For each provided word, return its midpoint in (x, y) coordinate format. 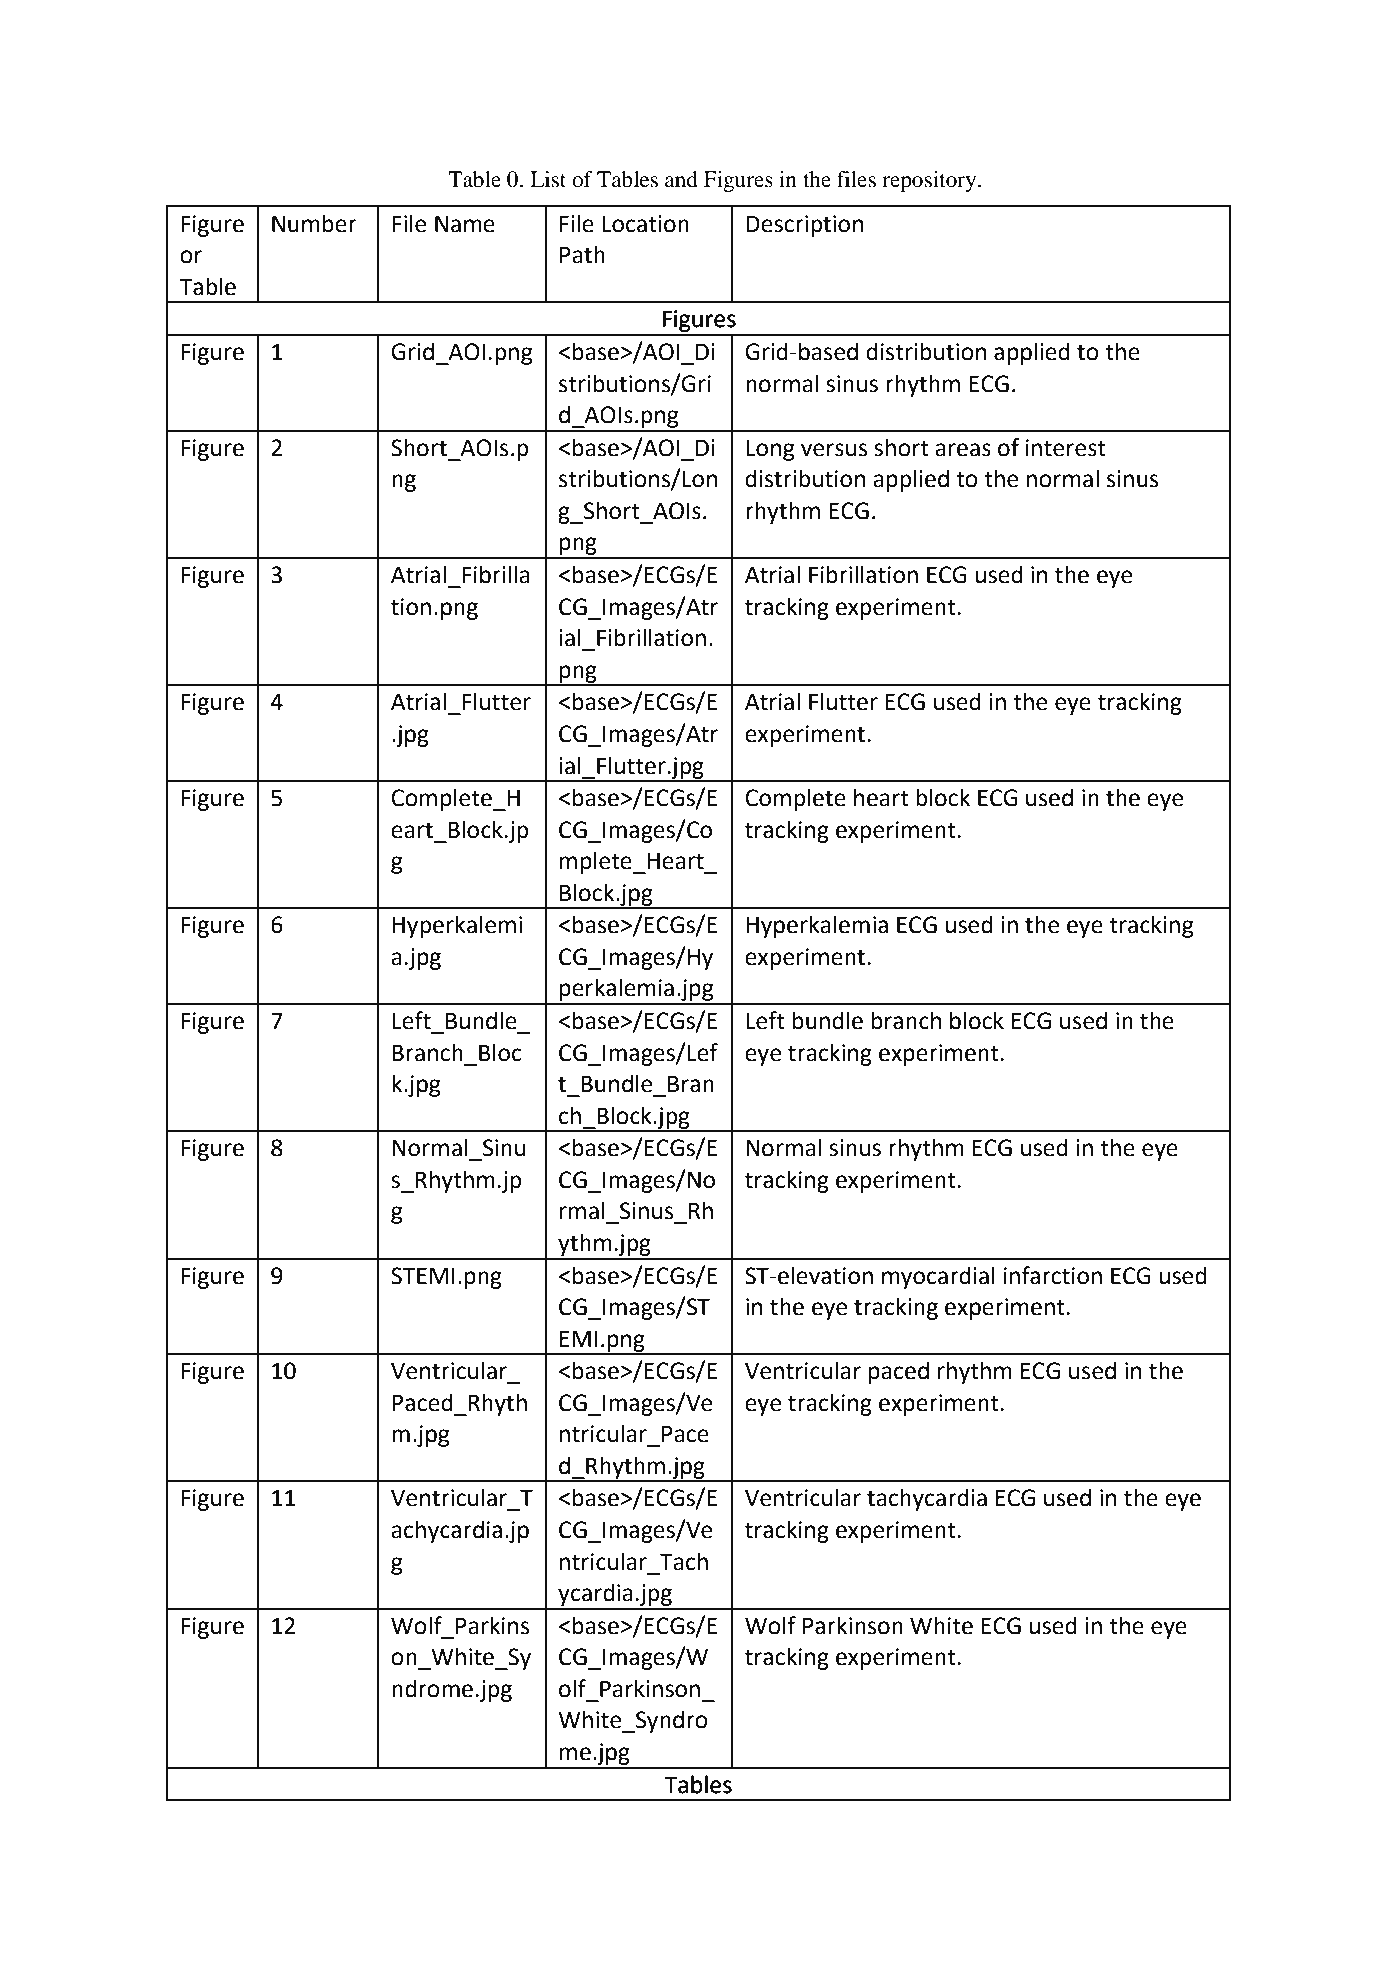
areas (963, 450)
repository (930, 181)
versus (834, 450)
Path (582, 254)
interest (1066, 448)
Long (770, 450)
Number (314, 223)
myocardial (938, 1277)
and (681, 179)
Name (465, 224)
